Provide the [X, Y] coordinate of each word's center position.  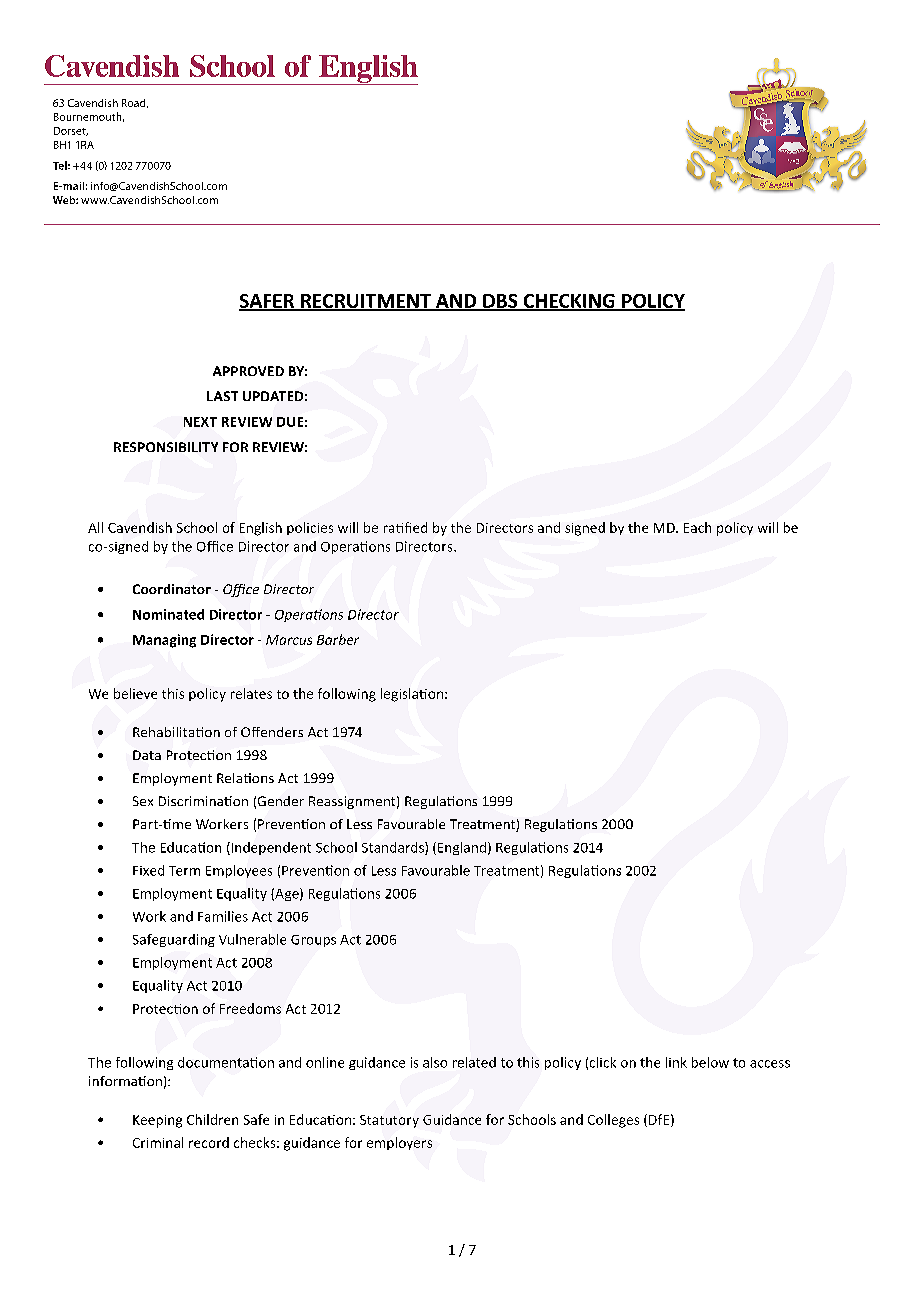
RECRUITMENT [366, 302]
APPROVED [248, 371]
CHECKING [569, 302]
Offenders [272, 732]
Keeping [157, 1121]
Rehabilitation [176, 732]
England [462, 848]
